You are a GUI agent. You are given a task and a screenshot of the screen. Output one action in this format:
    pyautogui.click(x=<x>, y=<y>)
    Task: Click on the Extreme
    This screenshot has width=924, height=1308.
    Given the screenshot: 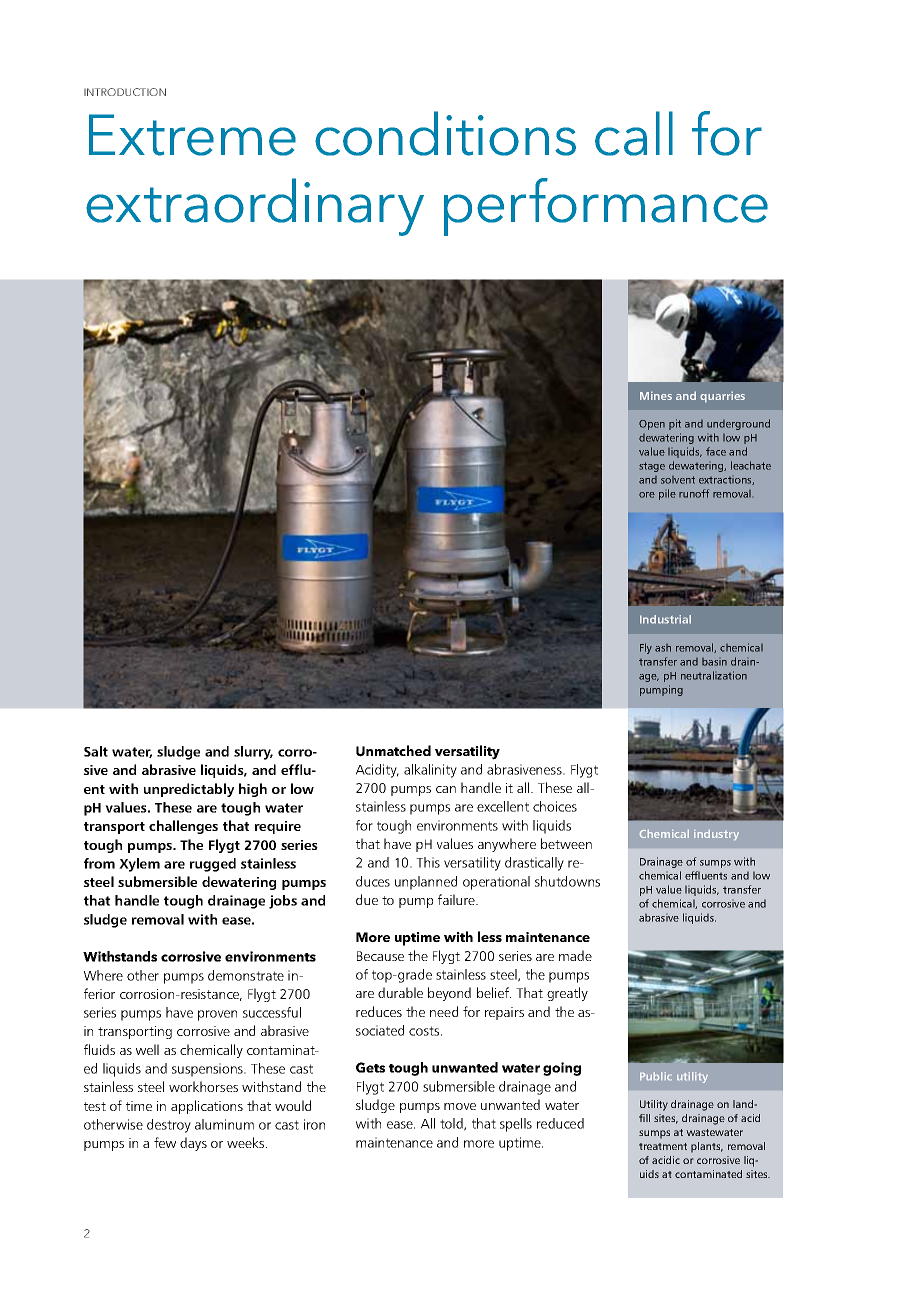 What is the action you would take?
    pyautogui.click(x=192, y=135)
